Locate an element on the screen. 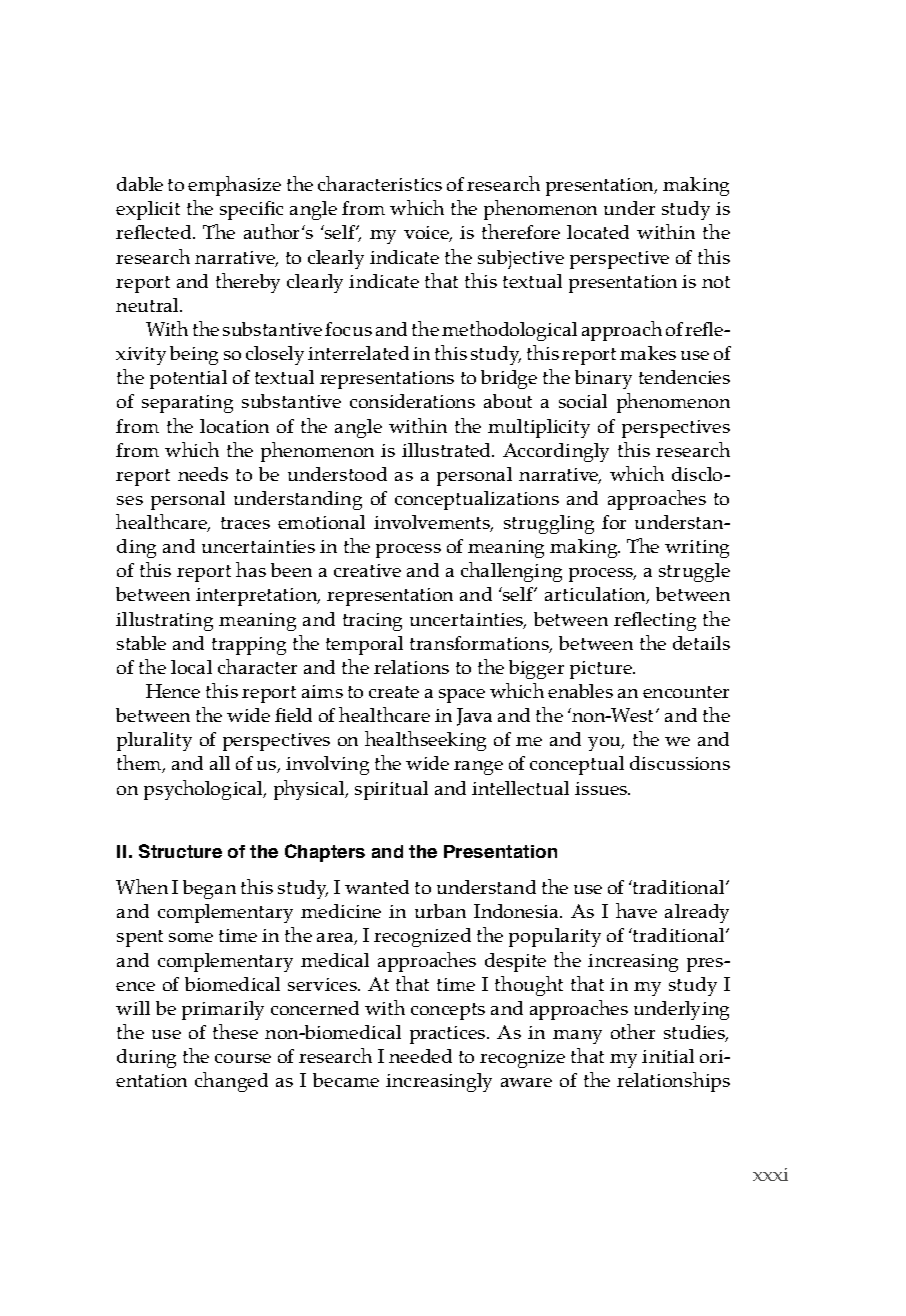 The image size is (906, 1316). course is located at coordinates (243, 1058).
